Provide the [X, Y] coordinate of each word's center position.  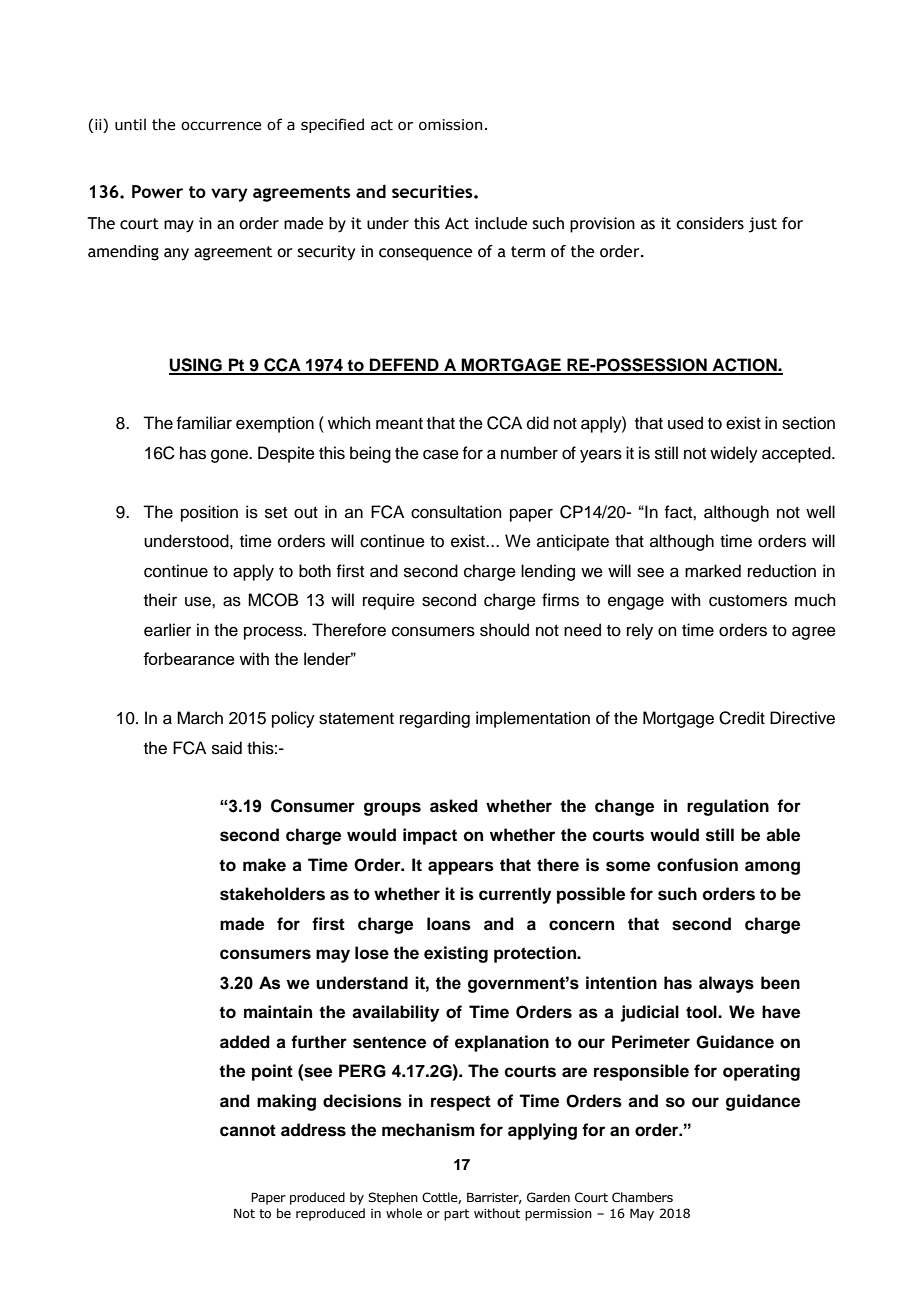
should [504, 630]
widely [734, 454]
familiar [204, 423]
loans [449, 924]
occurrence [221, 126]
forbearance [189, 658]
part [456, 1215]
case [441, 454]
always [726, 984]
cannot [248, 1130]
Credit [742, 718]
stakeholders [272, 894]
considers [710, 223]
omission [450, 125]
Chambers [642, 1197]
